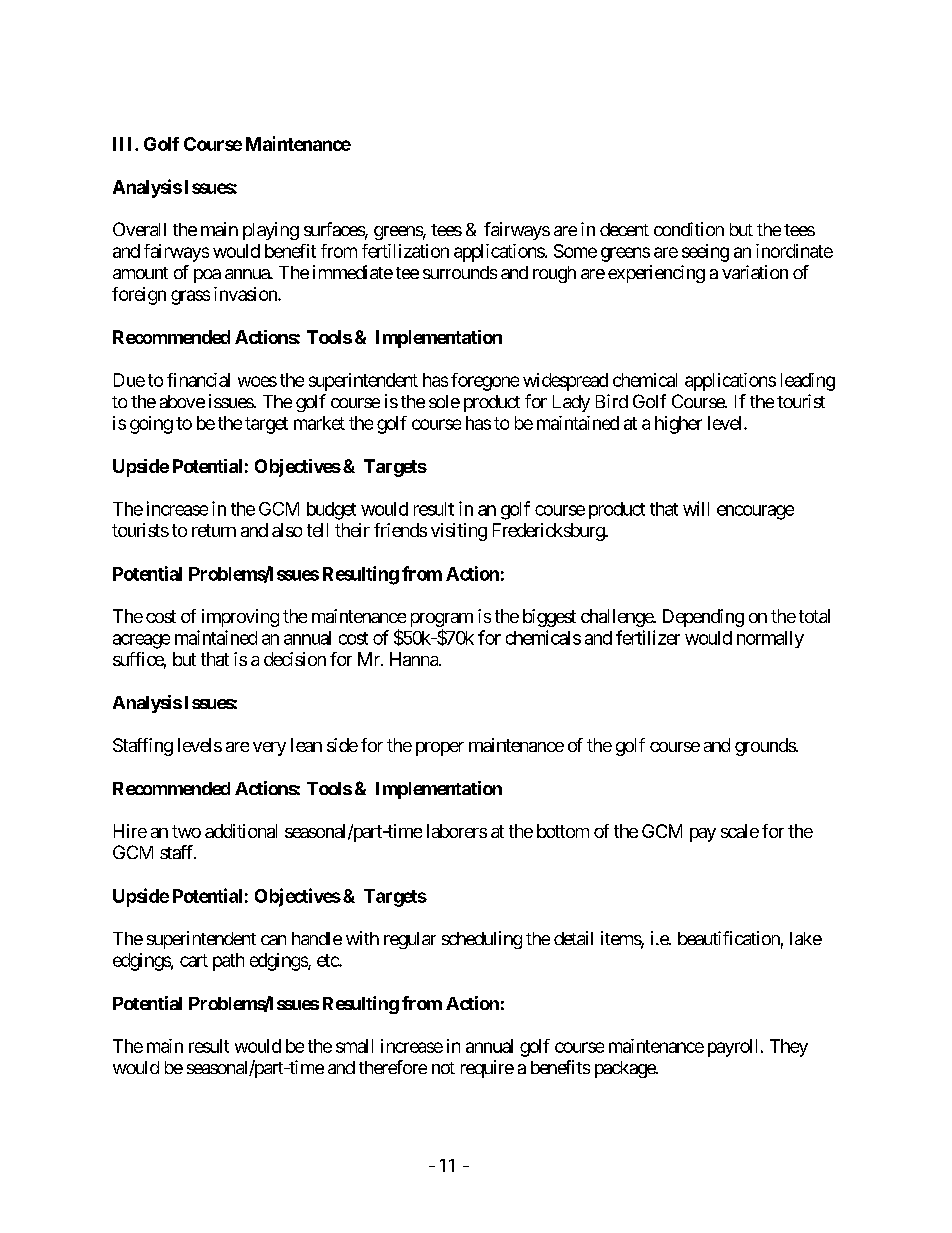 This image has width=952, height=1233. Describe the element at coordinates (703, 618) in the image. I see `Depending` at that location.
